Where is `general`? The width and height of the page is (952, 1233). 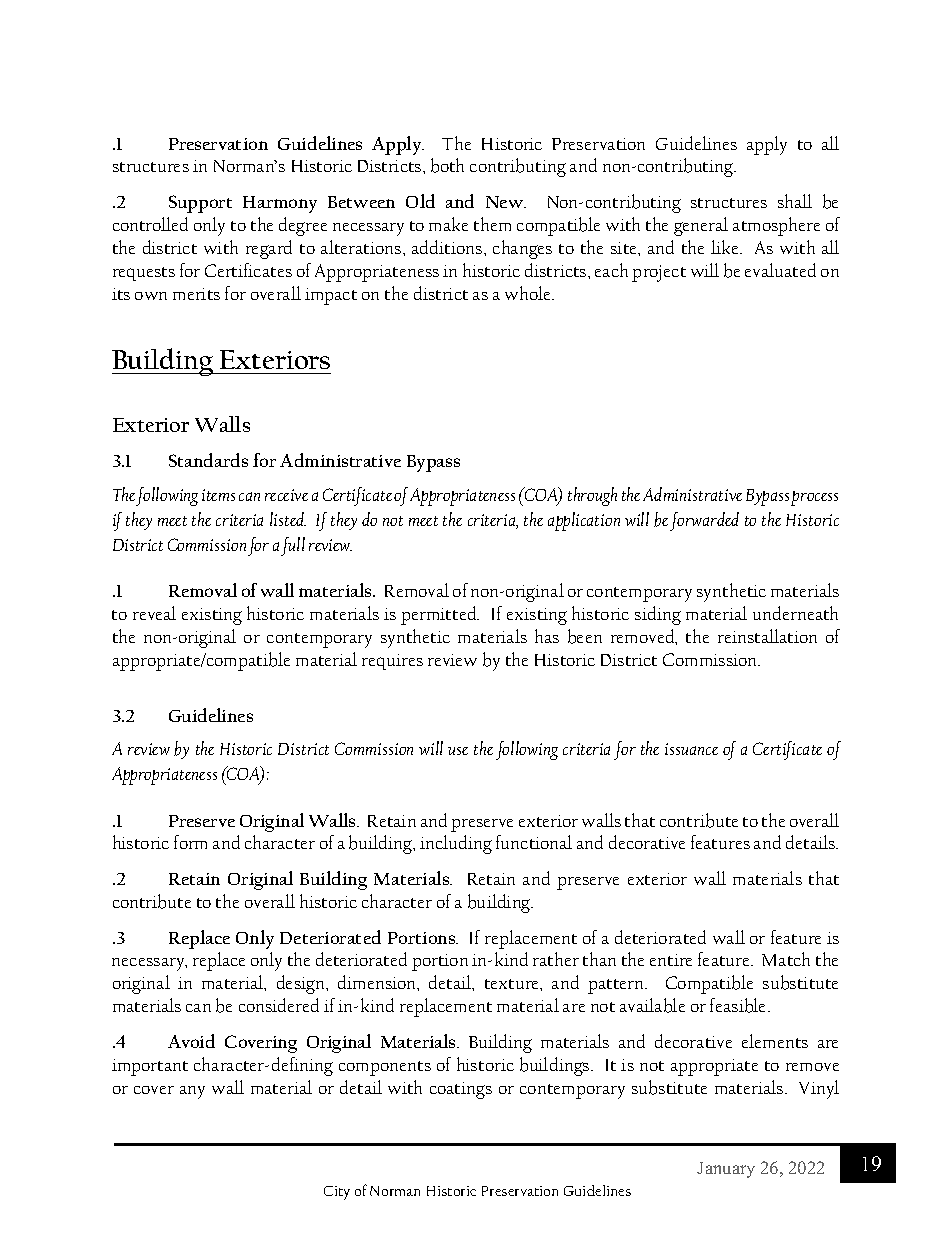
general is located at coordinates (701, 226).
